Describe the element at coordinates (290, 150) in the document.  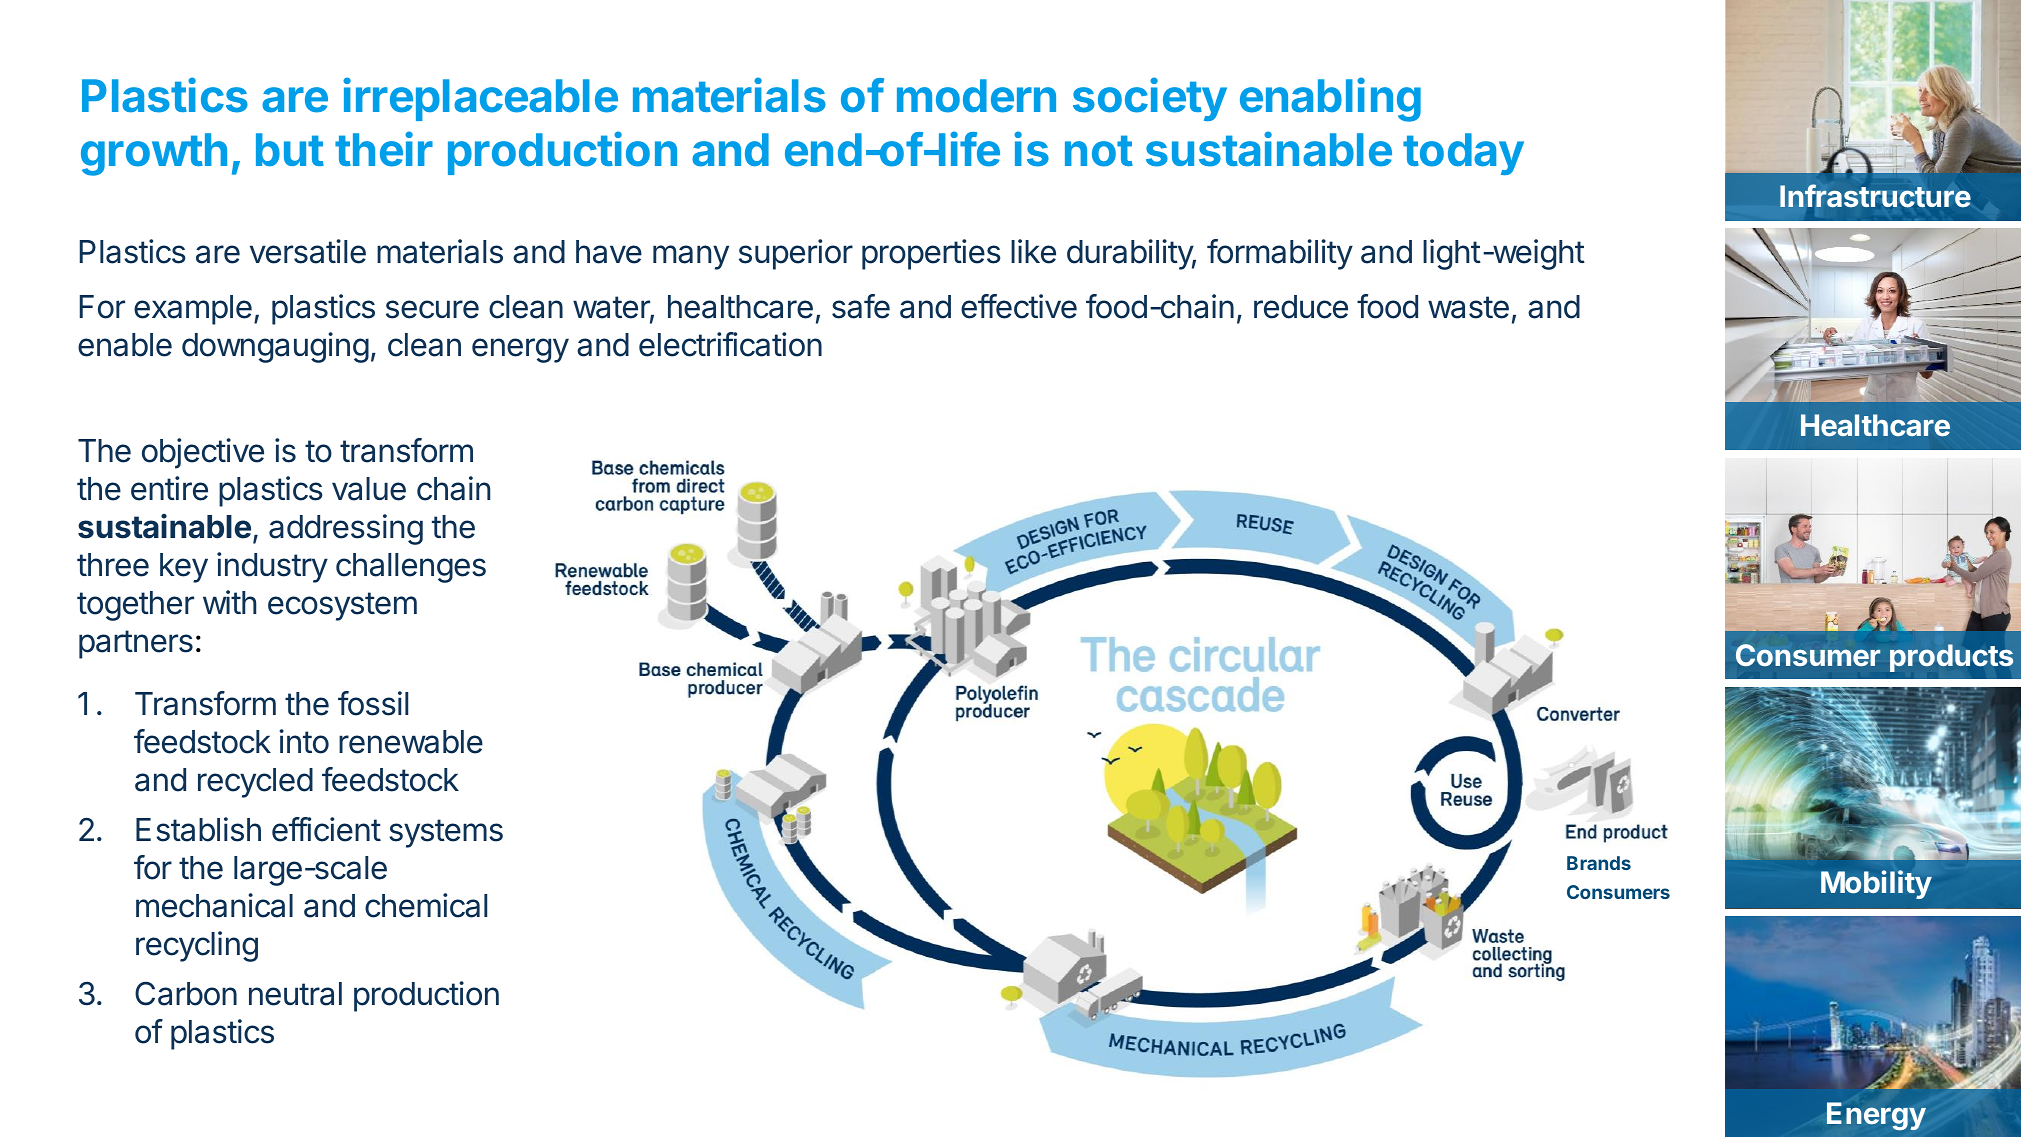
I see `but` at that location.
